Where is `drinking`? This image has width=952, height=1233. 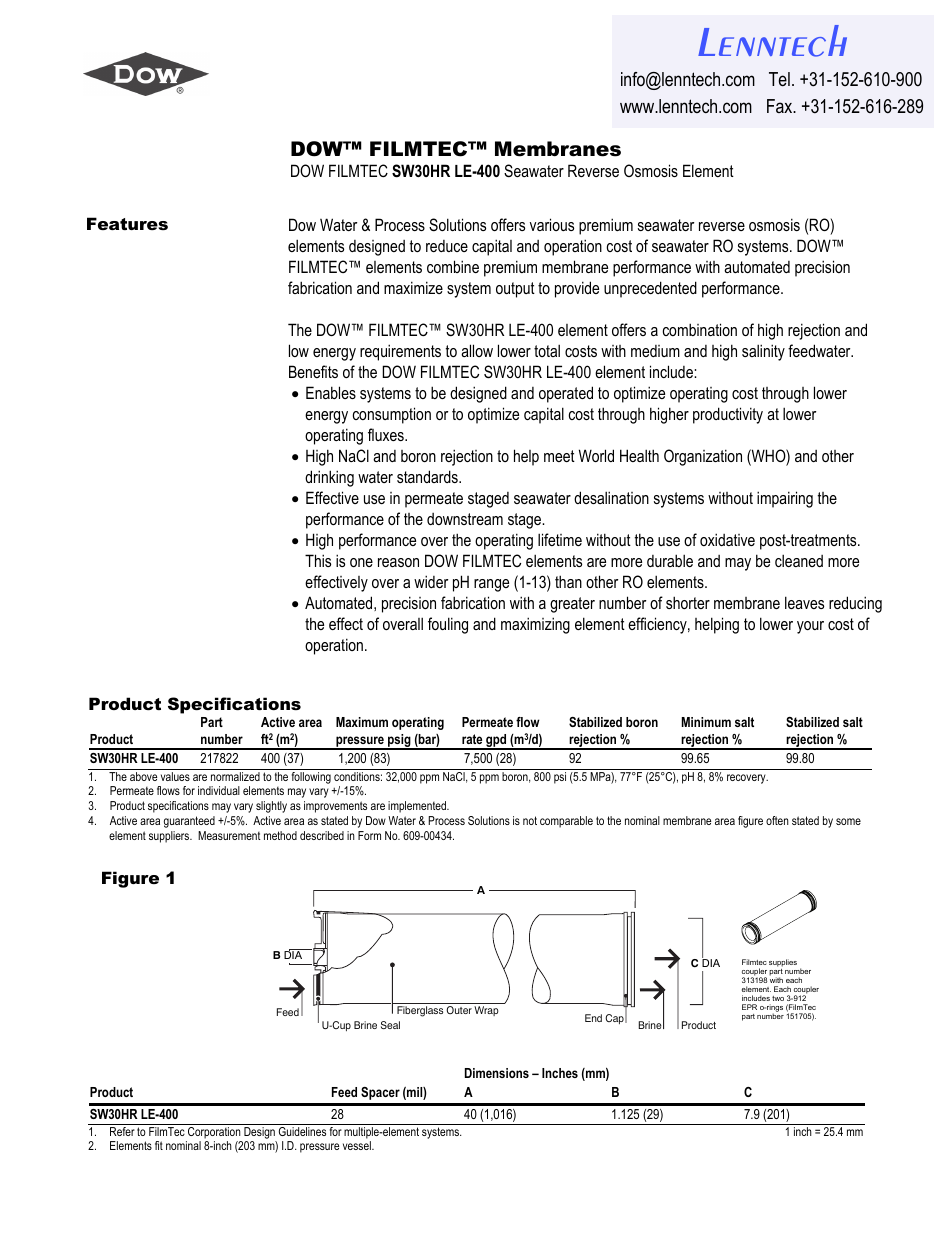 drinking is located at coordinates (329, 478).
